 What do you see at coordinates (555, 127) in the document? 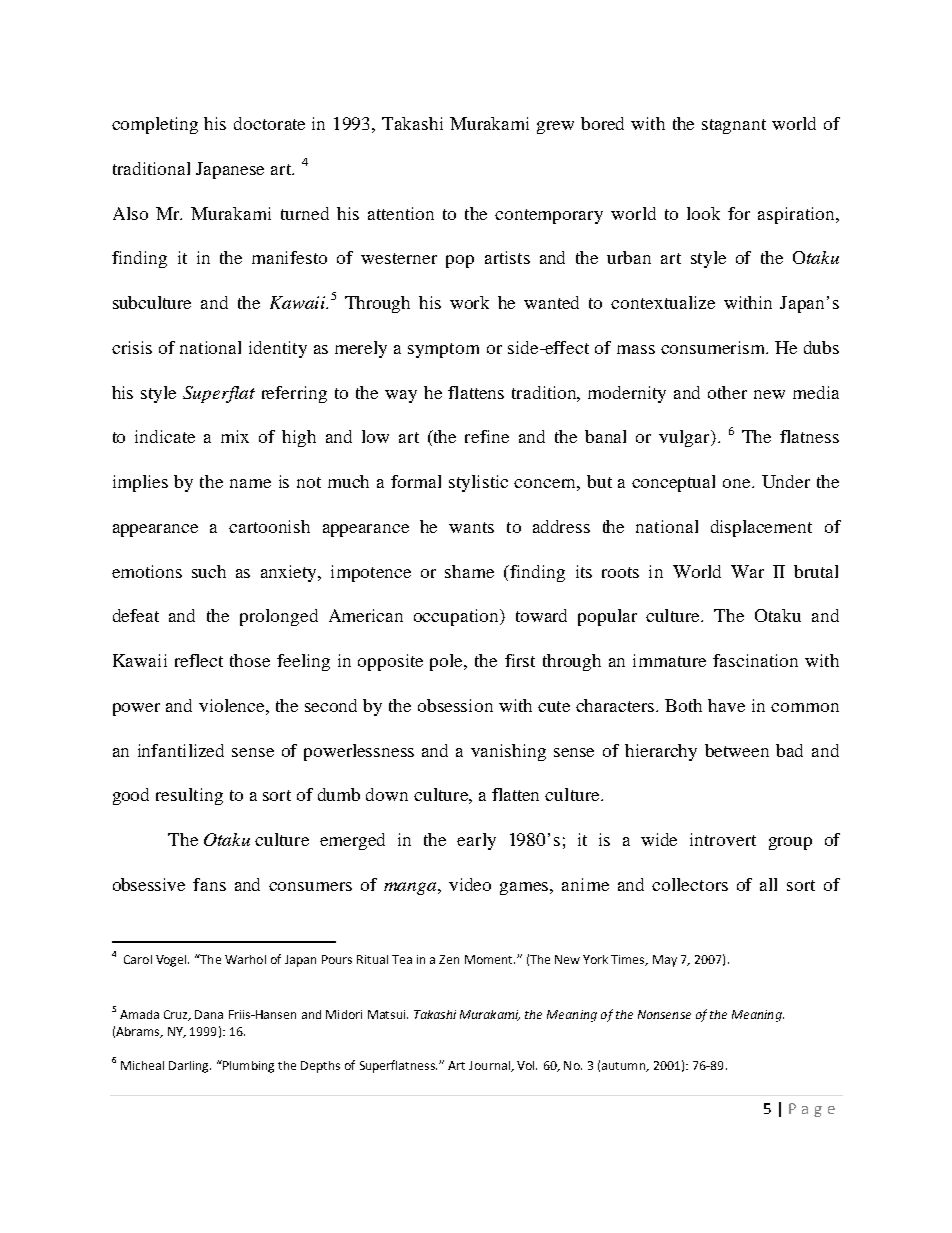
I see `grew` at bounding box center [555, 127].
